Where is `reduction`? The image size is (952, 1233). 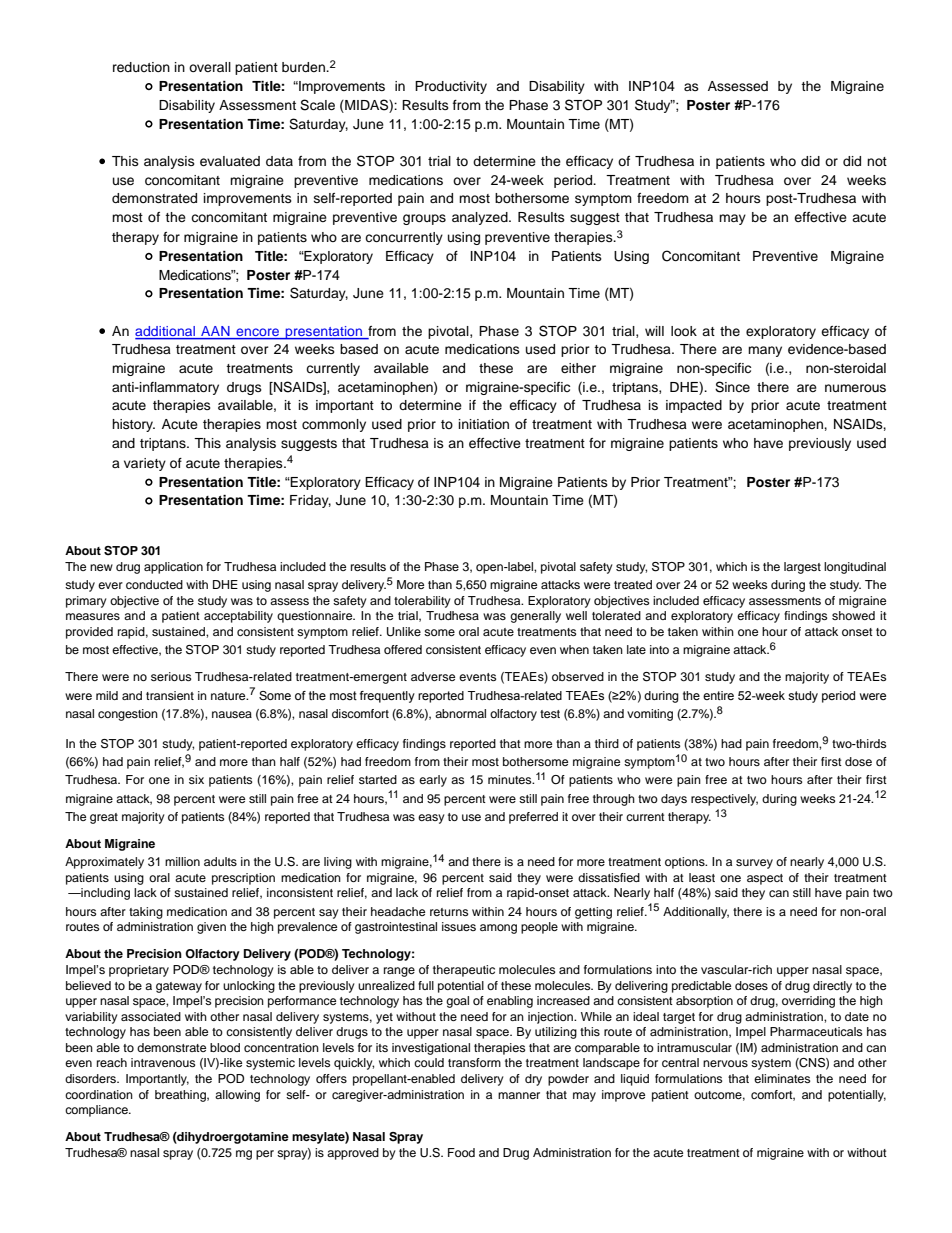 reduction is located at coordinates (141, 67).
